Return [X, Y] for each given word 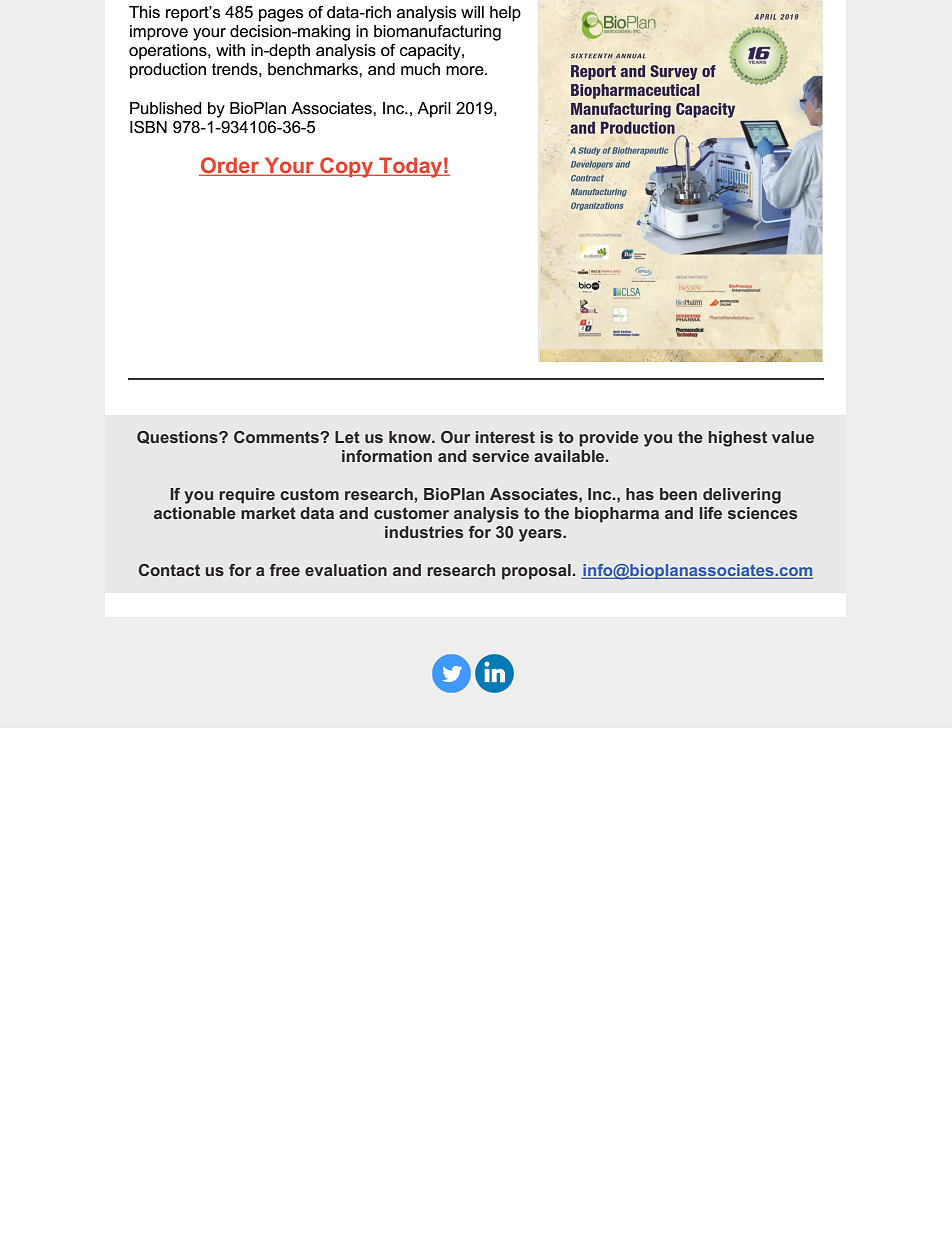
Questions [178, 437]
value [793, 437]
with [230, 50]
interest [505, 437]
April [434, 110]
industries [424, 532]
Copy [346, 167]
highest [738, 439]
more [466, 71]
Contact [169, 570]
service [500, 456]
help [505, 14]
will [472, 12]
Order [230, 166]
